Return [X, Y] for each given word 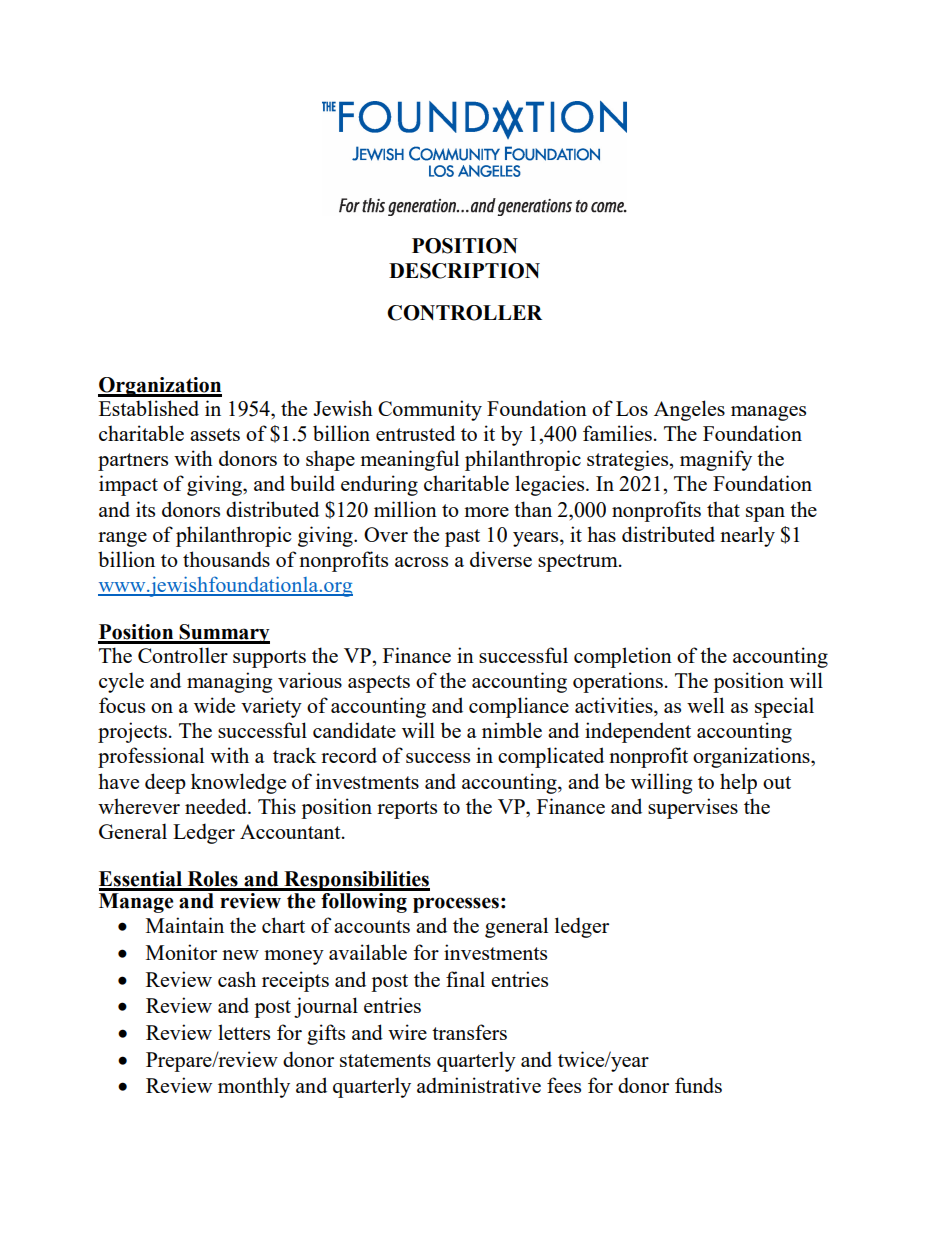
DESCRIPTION [464, 271]
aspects [379, 684]
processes [456, 905]
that [723, 509]
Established [149, 408]
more [486, 512]
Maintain [185, 925]
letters [244, 1032]
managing [229, 682]
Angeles [689, 410]
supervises [693, 808]
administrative [479, 1085]
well [705, 705]
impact [128, 485]
